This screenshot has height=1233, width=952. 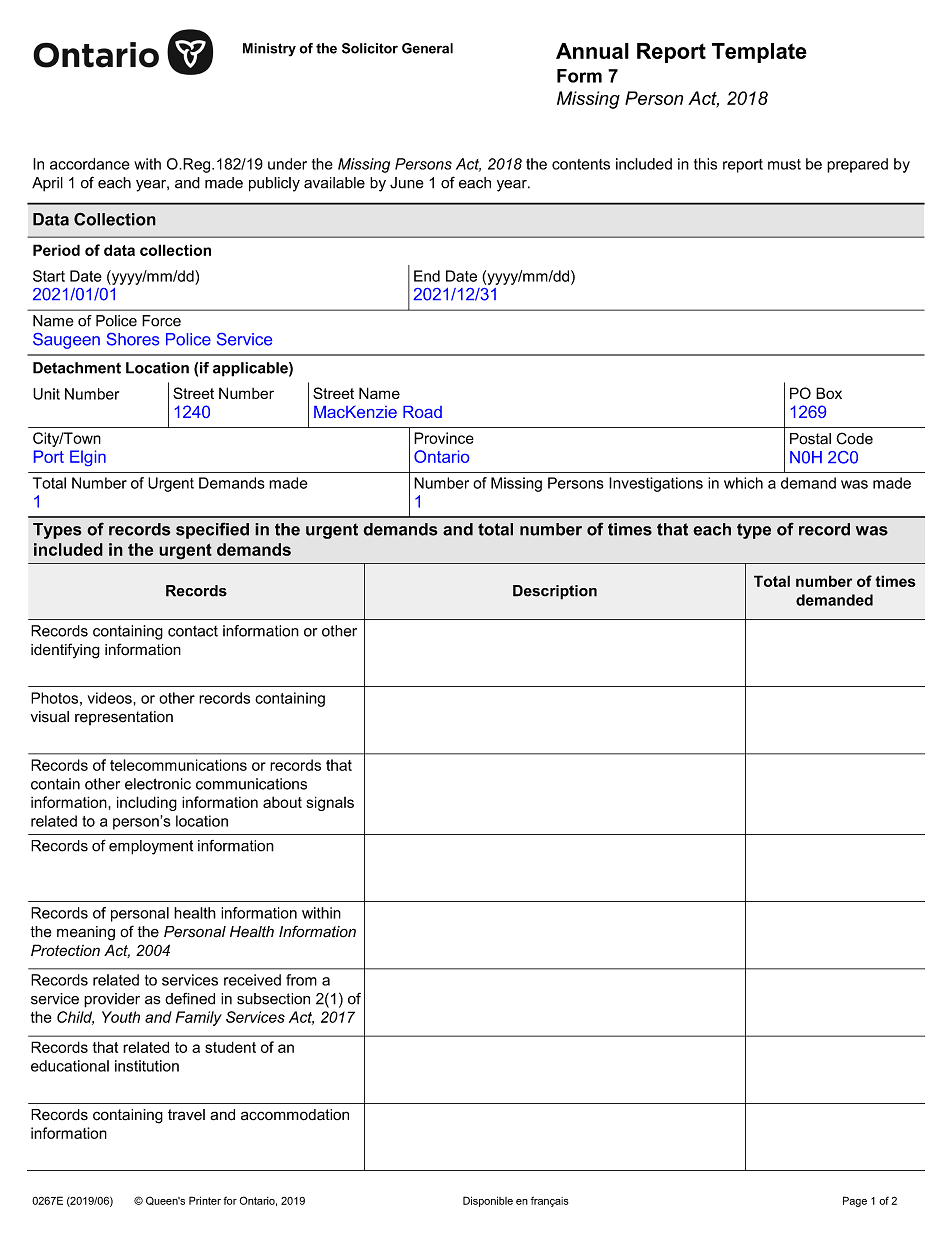 What do you see at coordinates (488, 1201) in the screenshot?
I see `Disponible` at bounding box center [488, 1201].
